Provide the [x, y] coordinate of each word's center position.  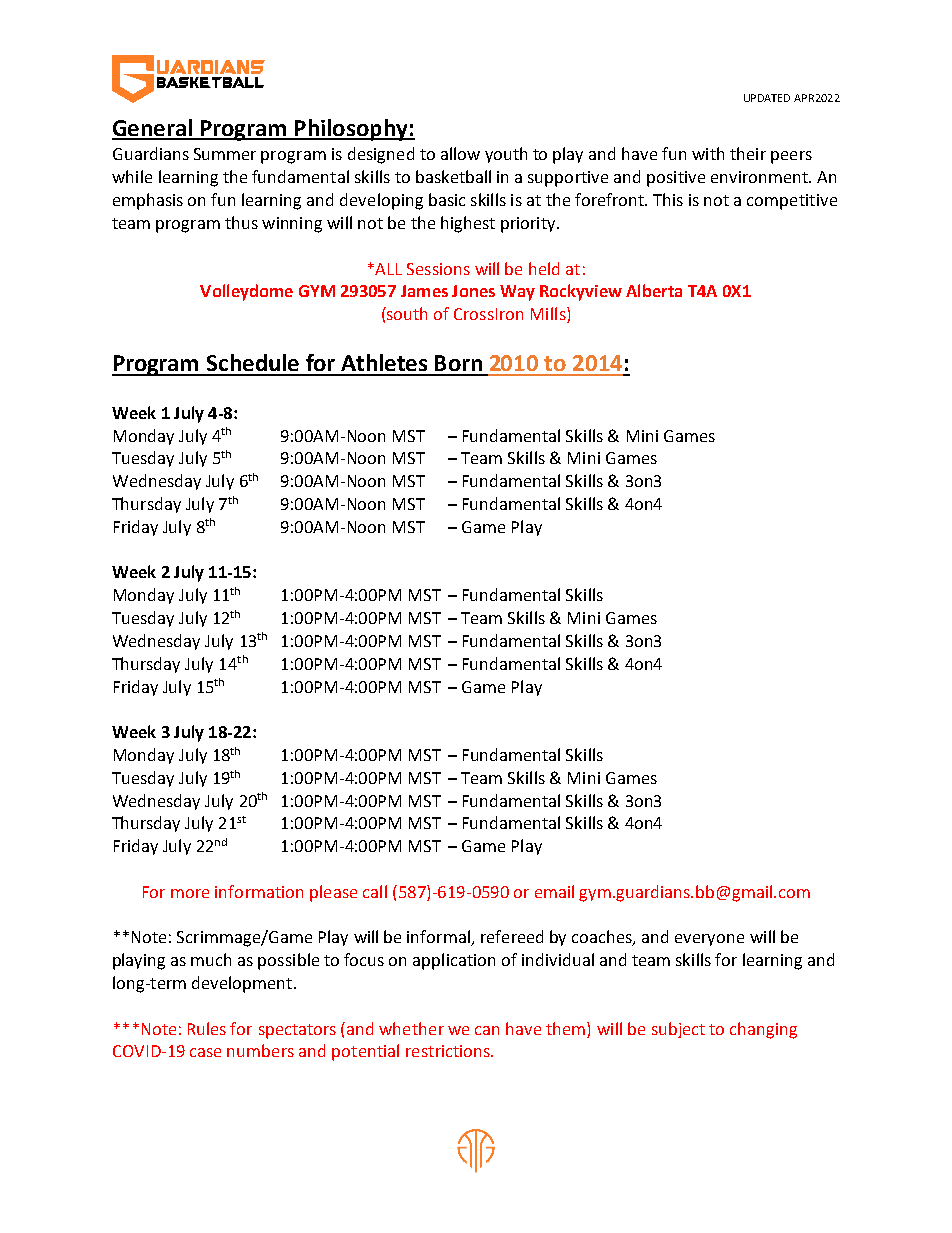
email [554, 891]
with [708, 153]
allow [460, 153]
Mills [549, 315]
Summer [225, 154]
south [406, 313]
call [375, 891]
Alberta [654, 290]
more [190, 893]
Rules [207, 1028]
